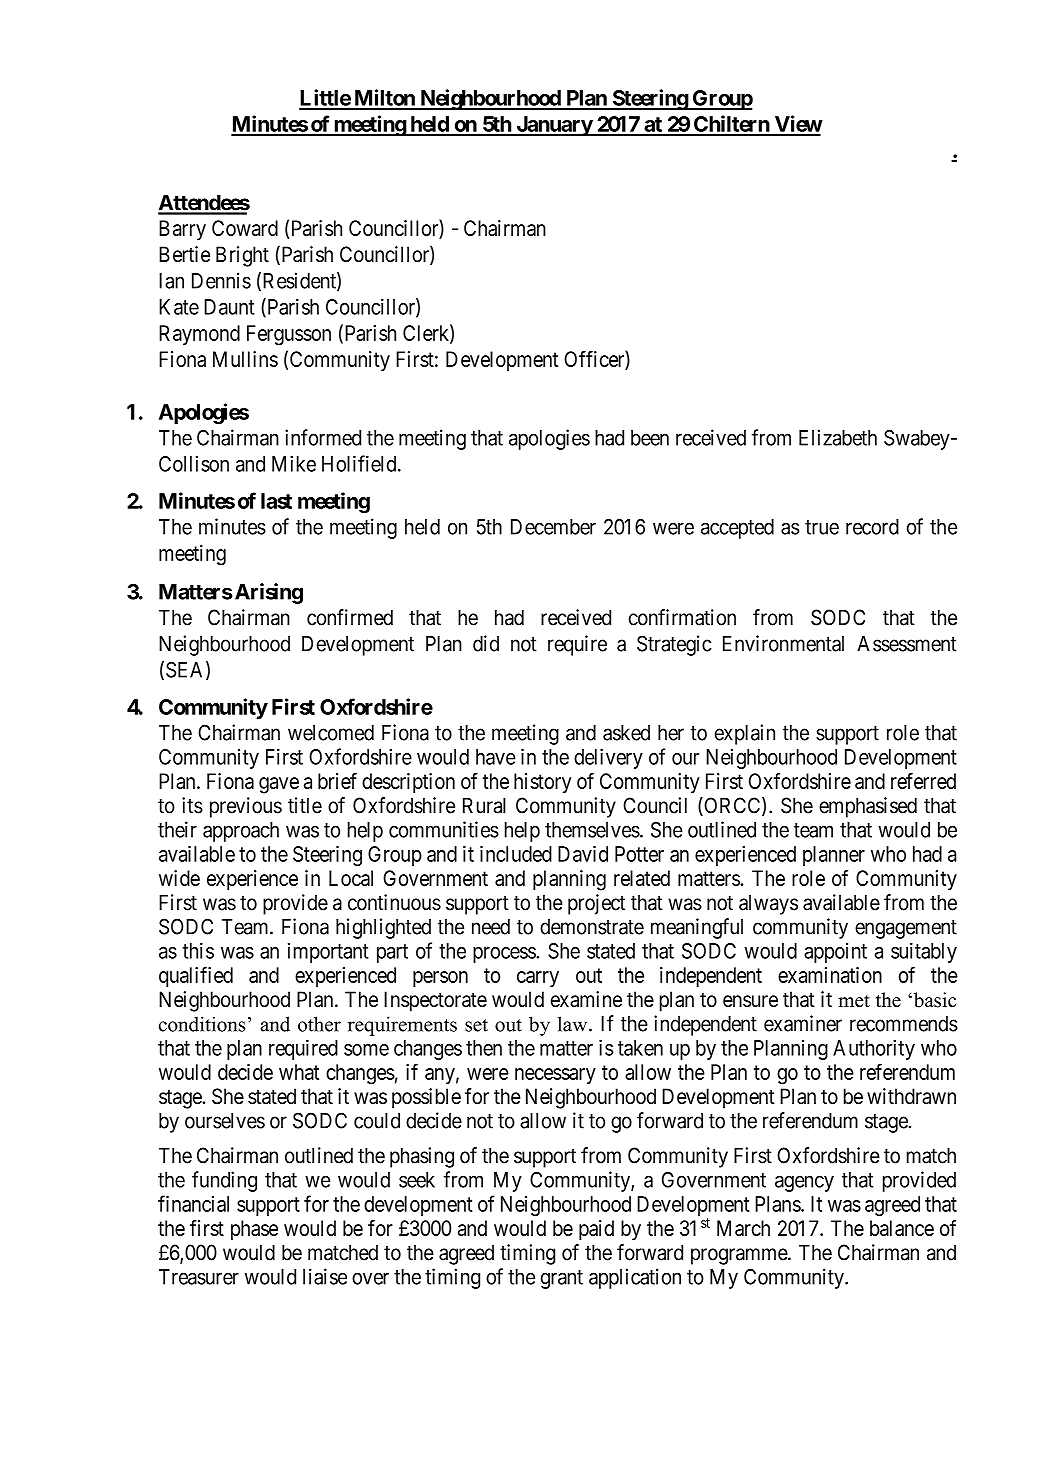 The image size is (1046, 1480). What do you see at coordinates (242, 256) in the screenshot?
I see `Bright` at bounding box center [242, 256].
